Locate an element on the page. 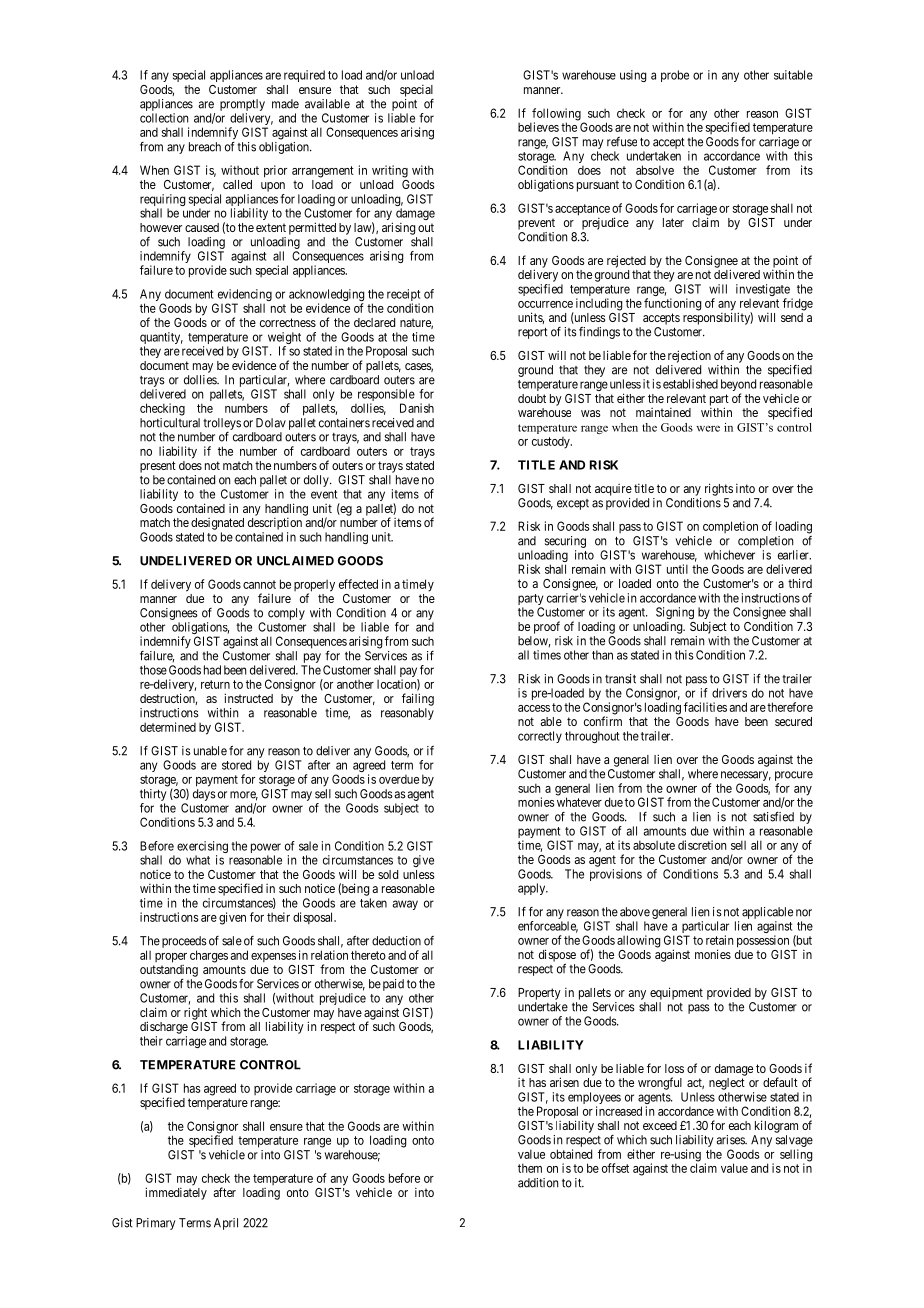 The image size is (924, 1308). them is located at coordinates (530, 1168).
